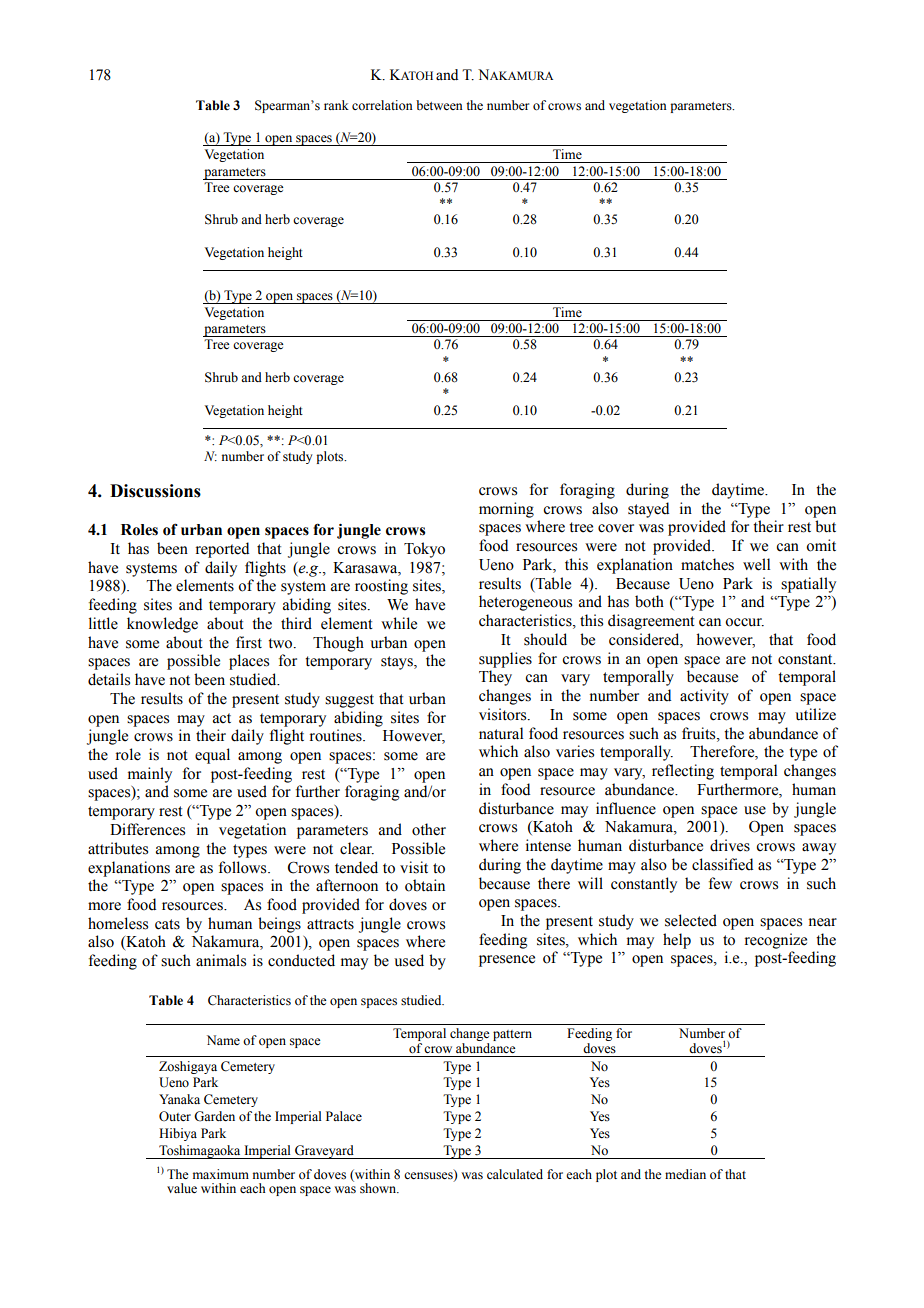  What do you see at coordinates (439, 105) in the image?
I see `between` at bounding box center [439, 105].
